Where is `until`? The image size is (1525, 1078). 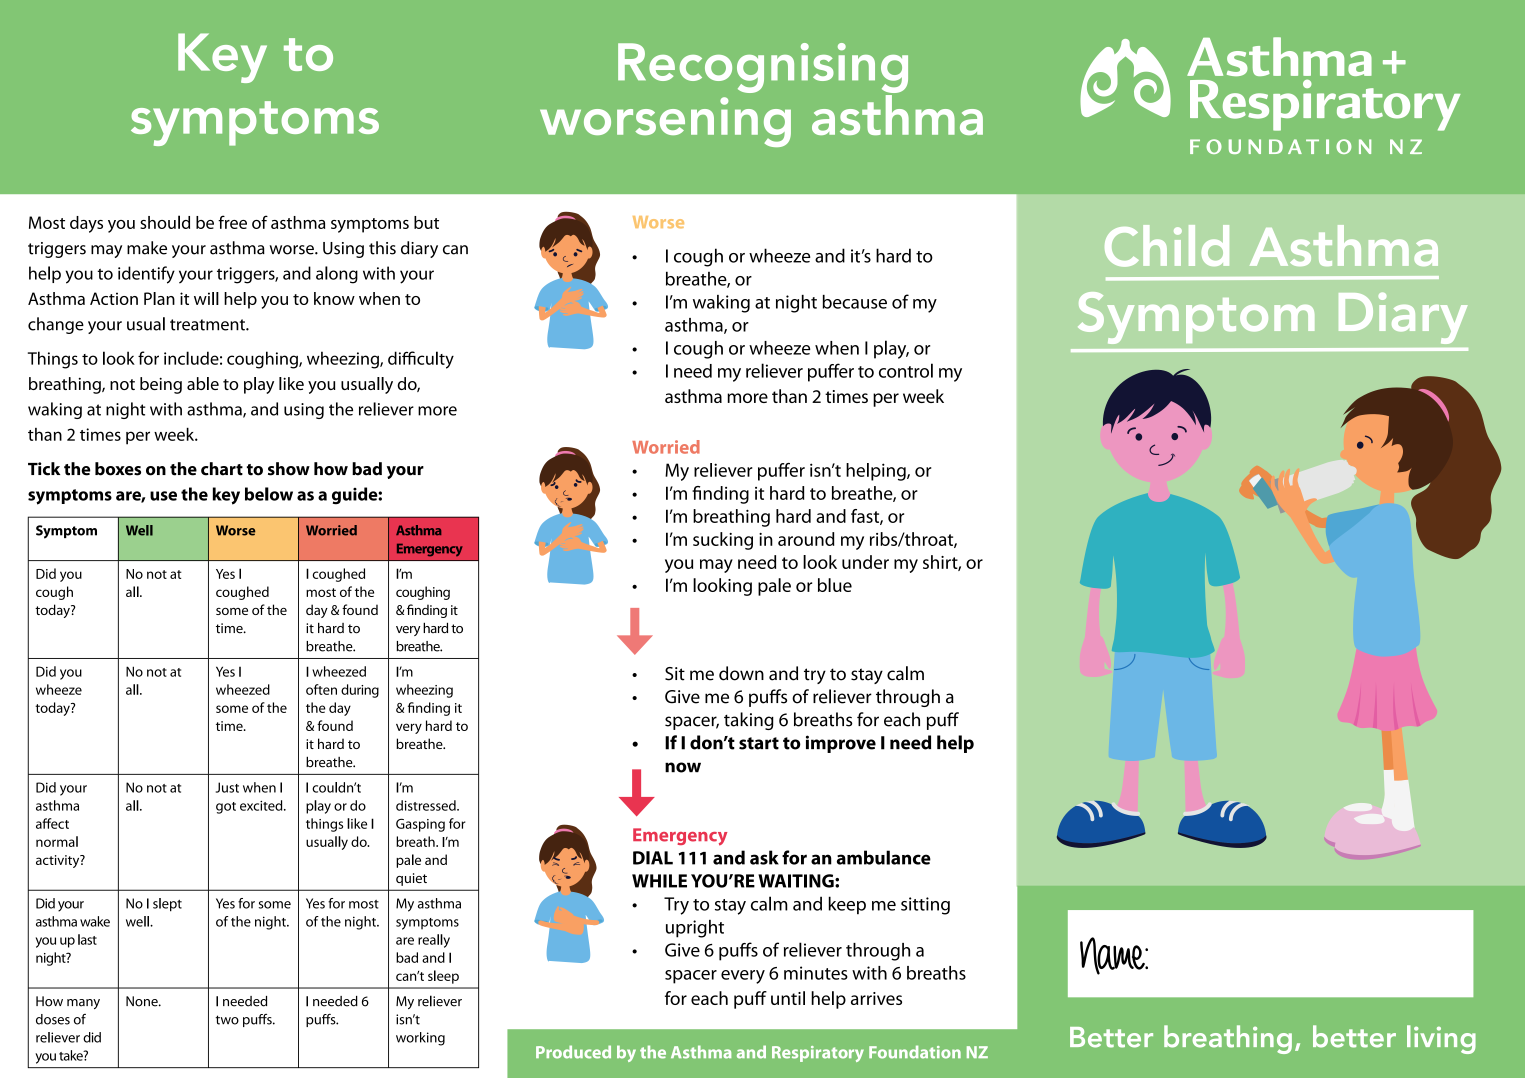
until is located at coordinates (788, 998).
